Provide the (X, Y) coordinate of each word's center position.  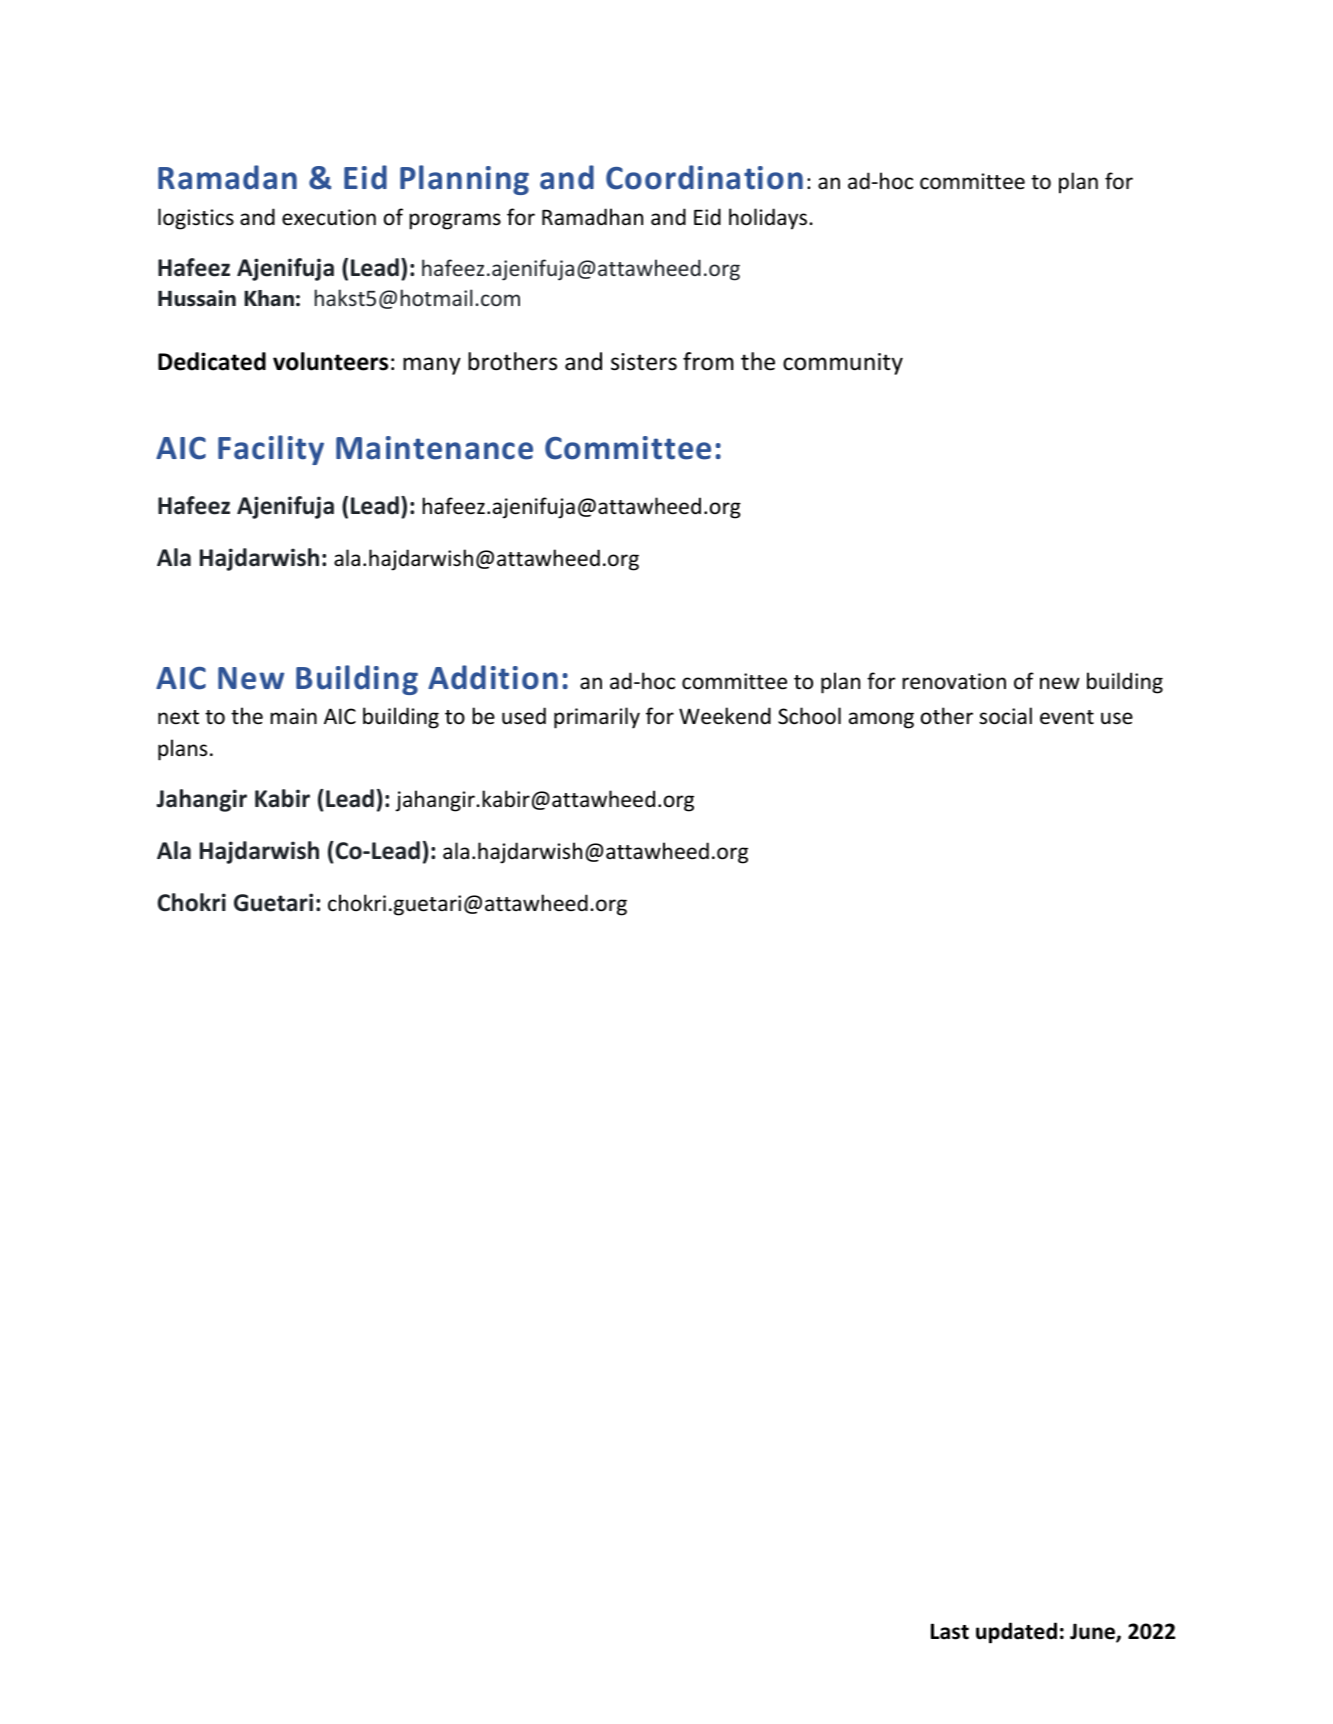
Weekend (725, 716)
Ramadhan (592, 216)
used (524, 716)
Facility (271, 450)
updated (1016, 1633)
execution (329, 217)
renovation (954, 681)
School (809, 716)
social (1005, 716)
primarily (597, 718)
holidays (769, 219)
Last (950, 1631)
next (178, 717)
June (1093, 1632)
